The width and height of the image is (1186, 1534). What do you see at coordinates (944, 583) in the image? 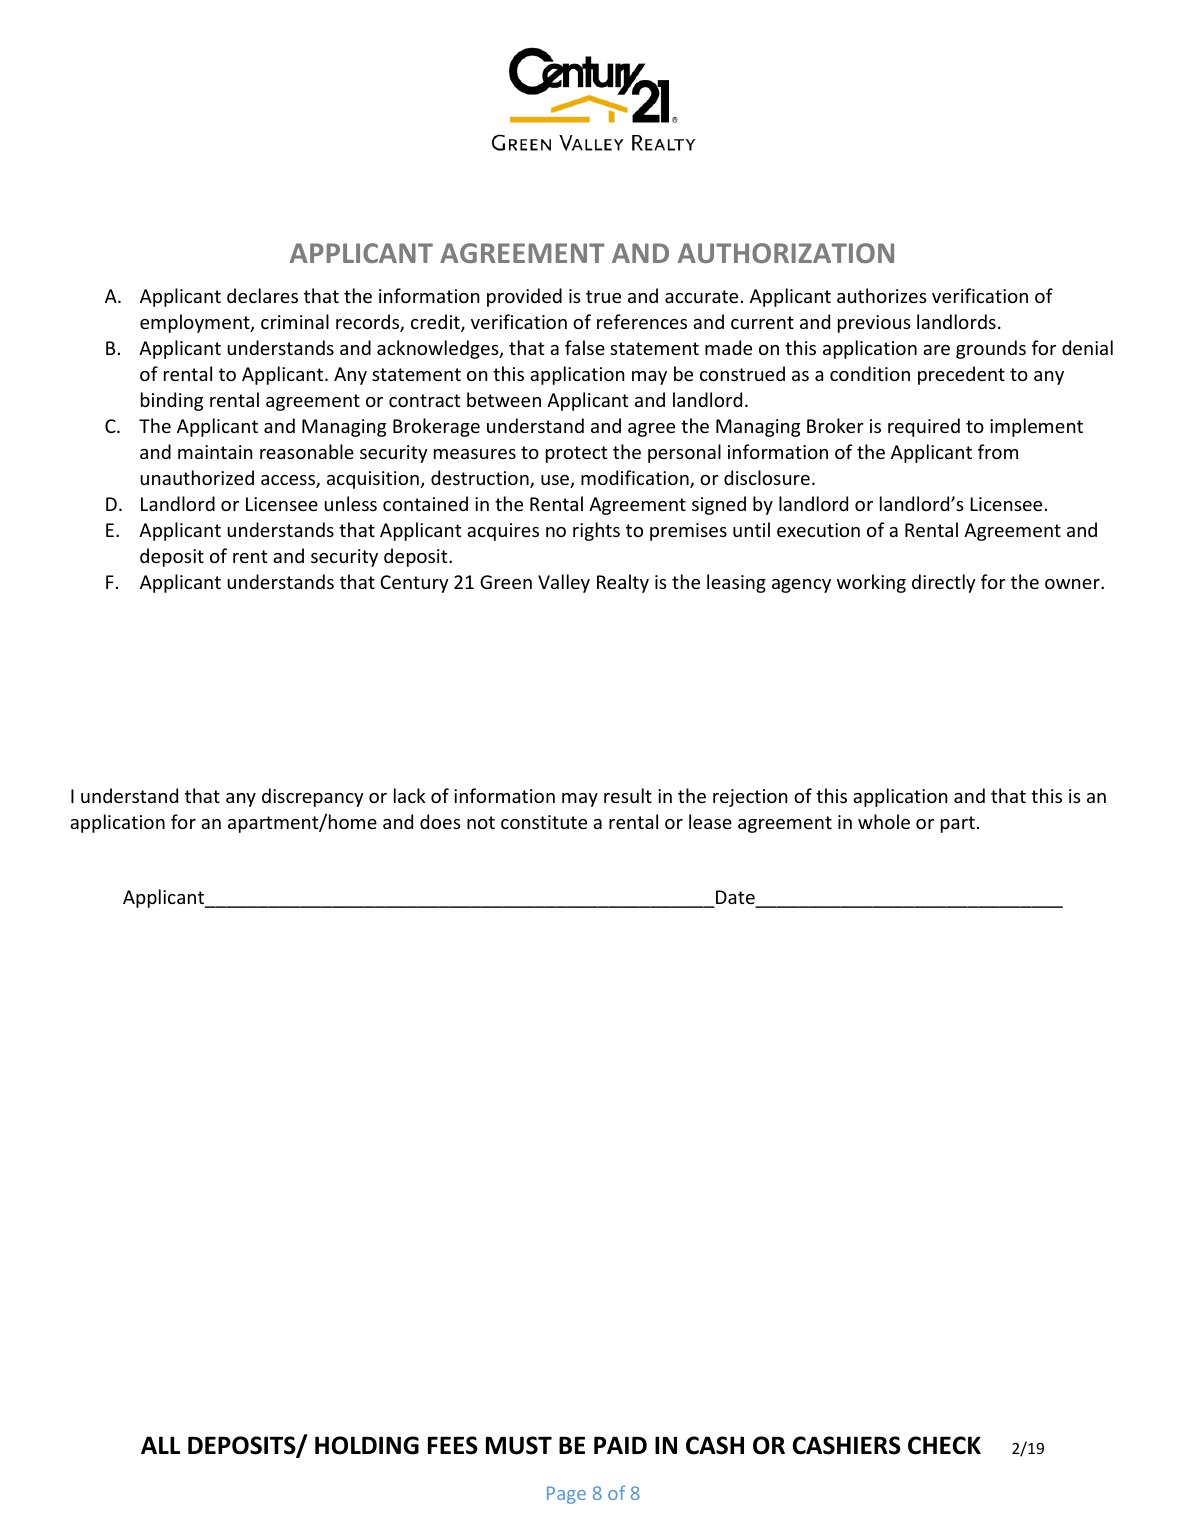
I see `directly` at bounding box center [944, 583].
